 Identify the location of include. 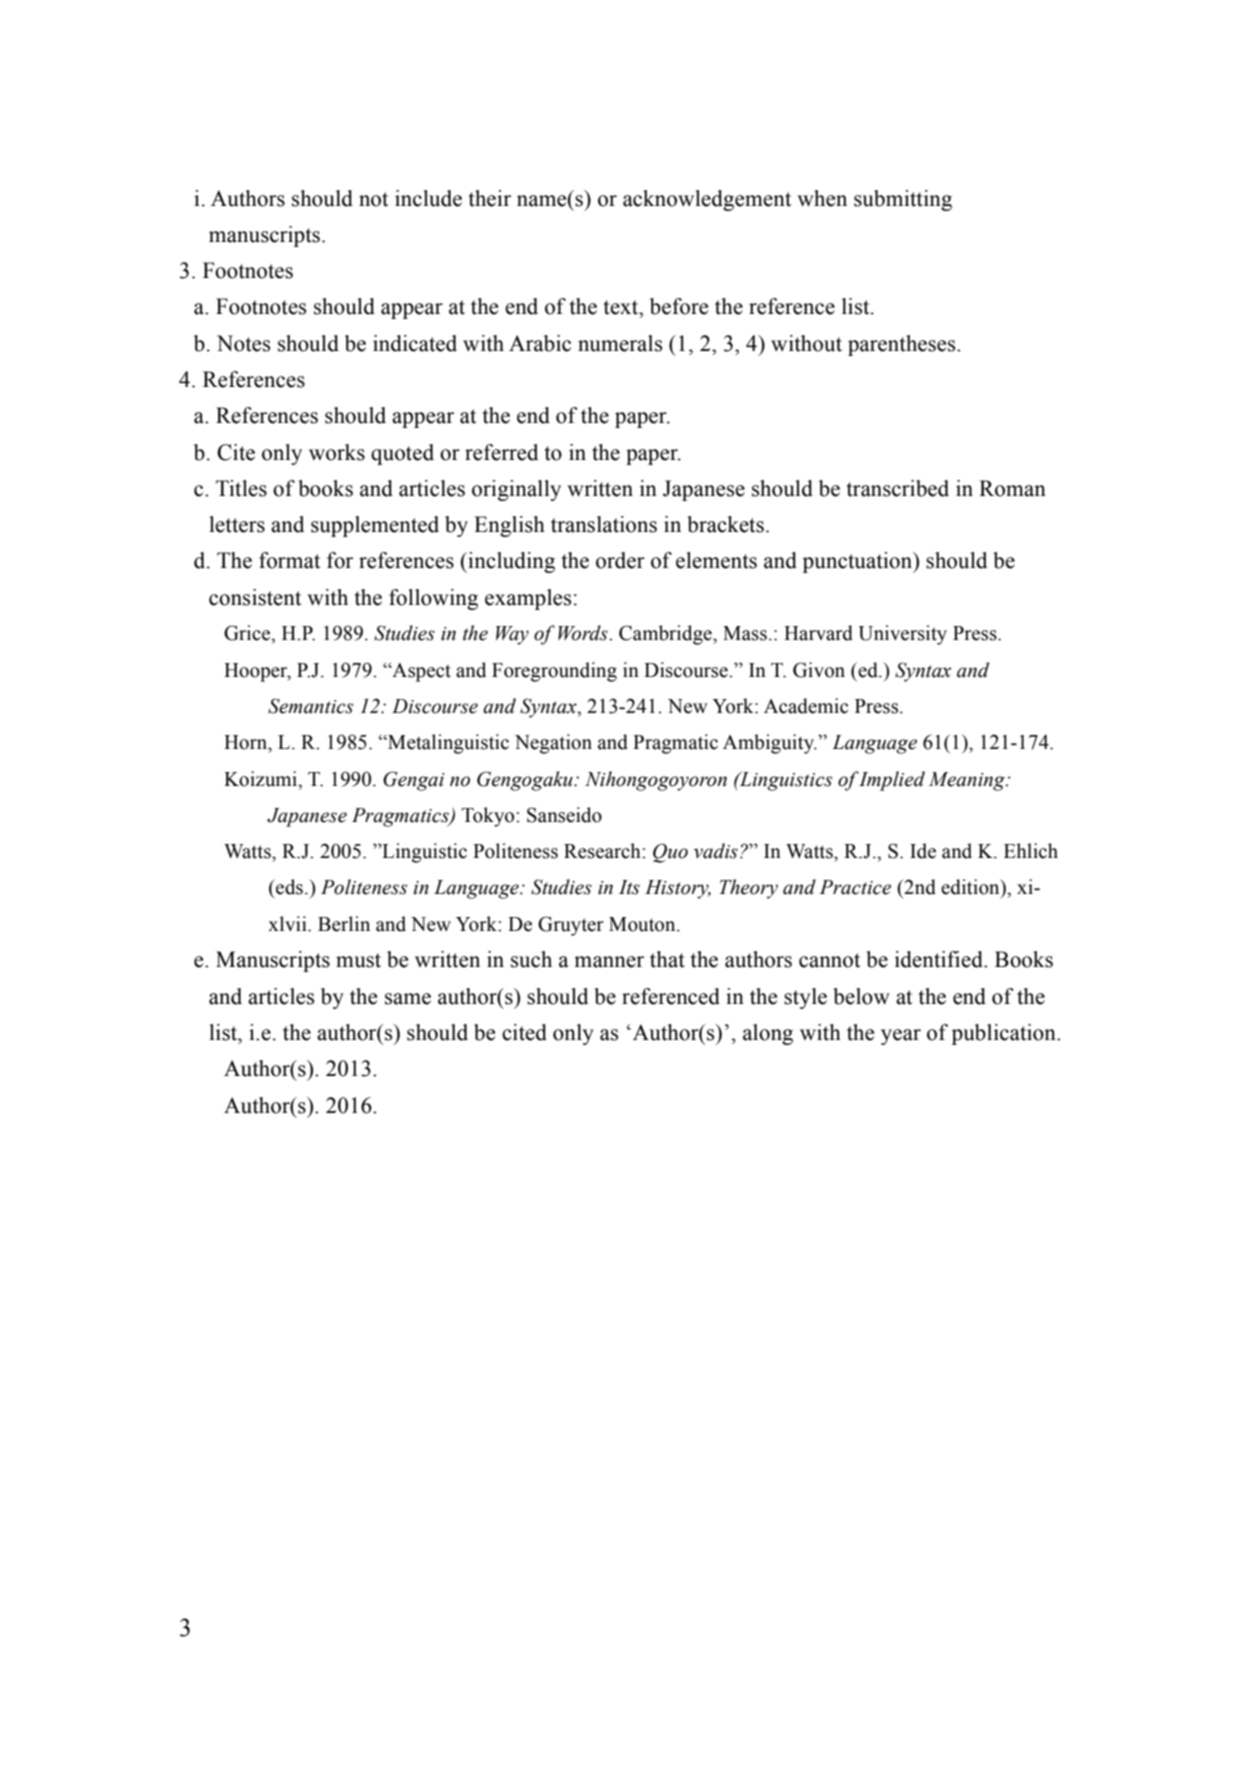
(428, 198).
